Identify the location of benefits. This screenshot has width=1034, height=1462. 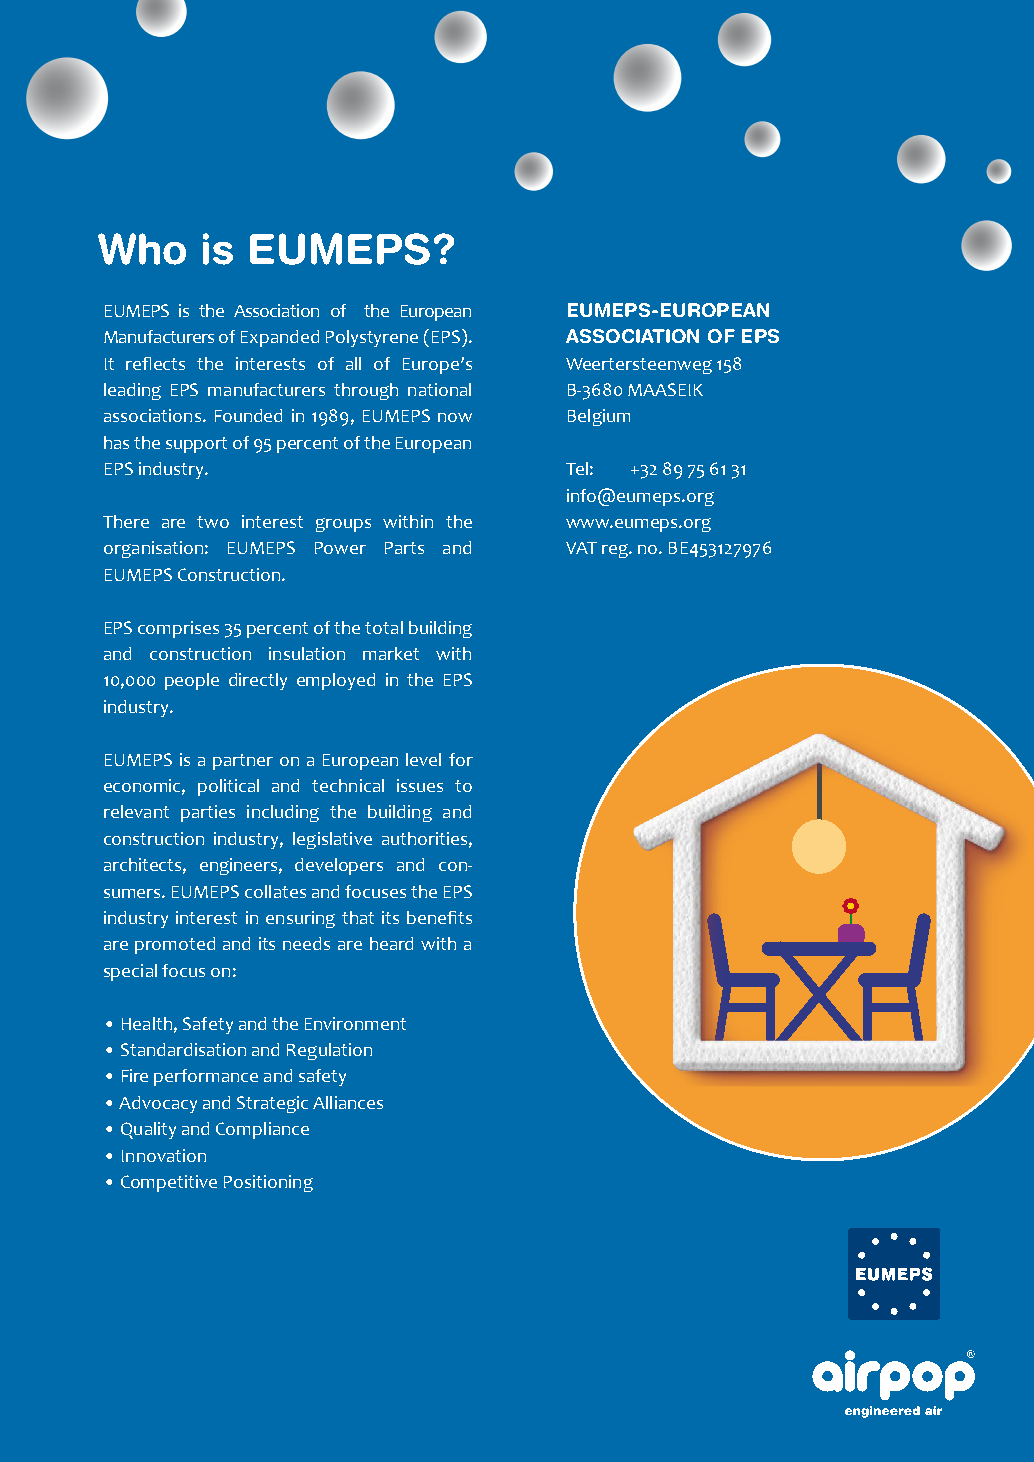
(439, 917).
